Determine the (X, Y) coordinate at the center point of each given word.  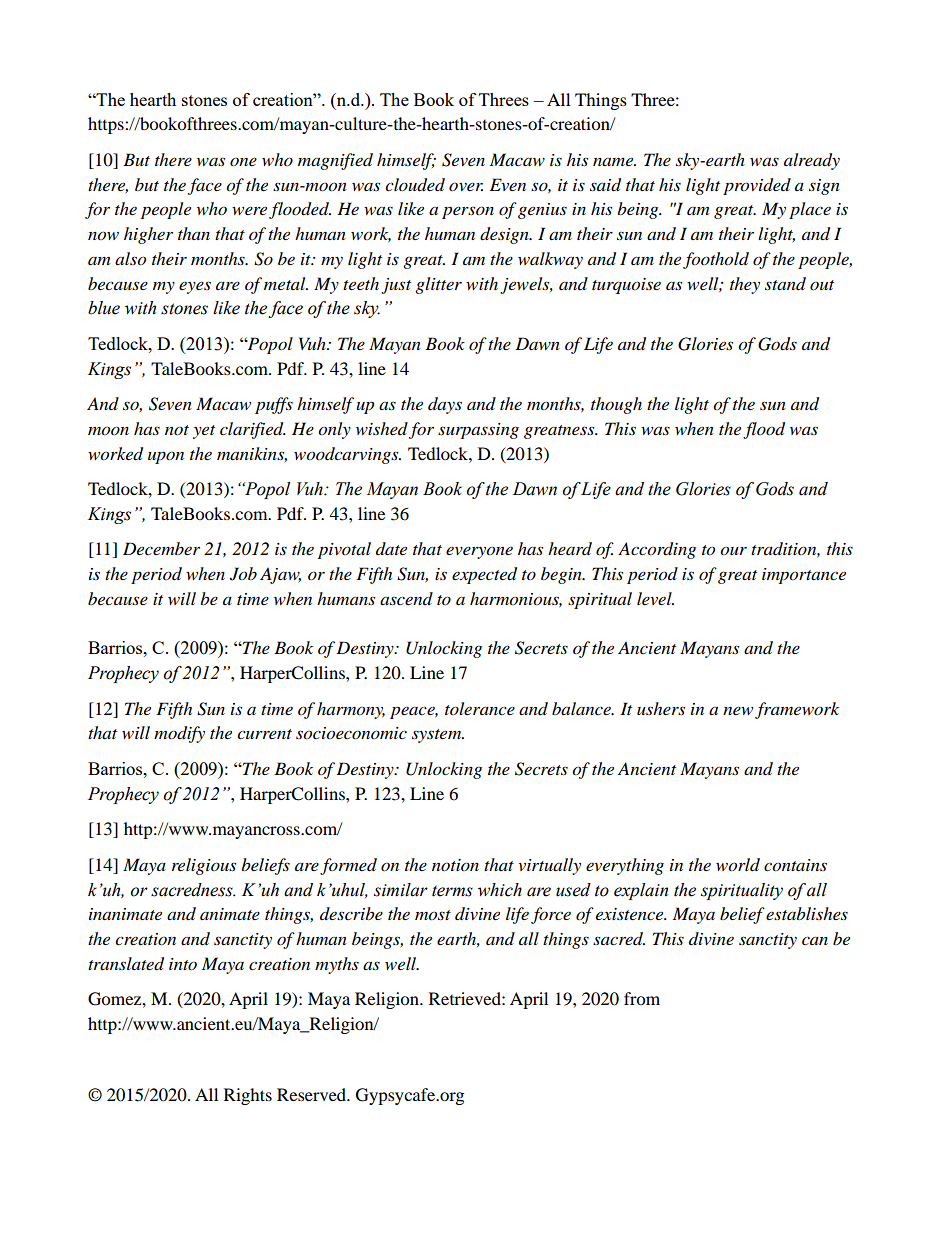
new (738, 710)
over (466, 186)
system (438, 736)
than (194, 233)
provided (757, 186)
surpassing (478, 431)
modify (179, 734)
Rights (248, 1096)
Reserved (313, 1094)
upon (166, 457)
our (733, 551)
